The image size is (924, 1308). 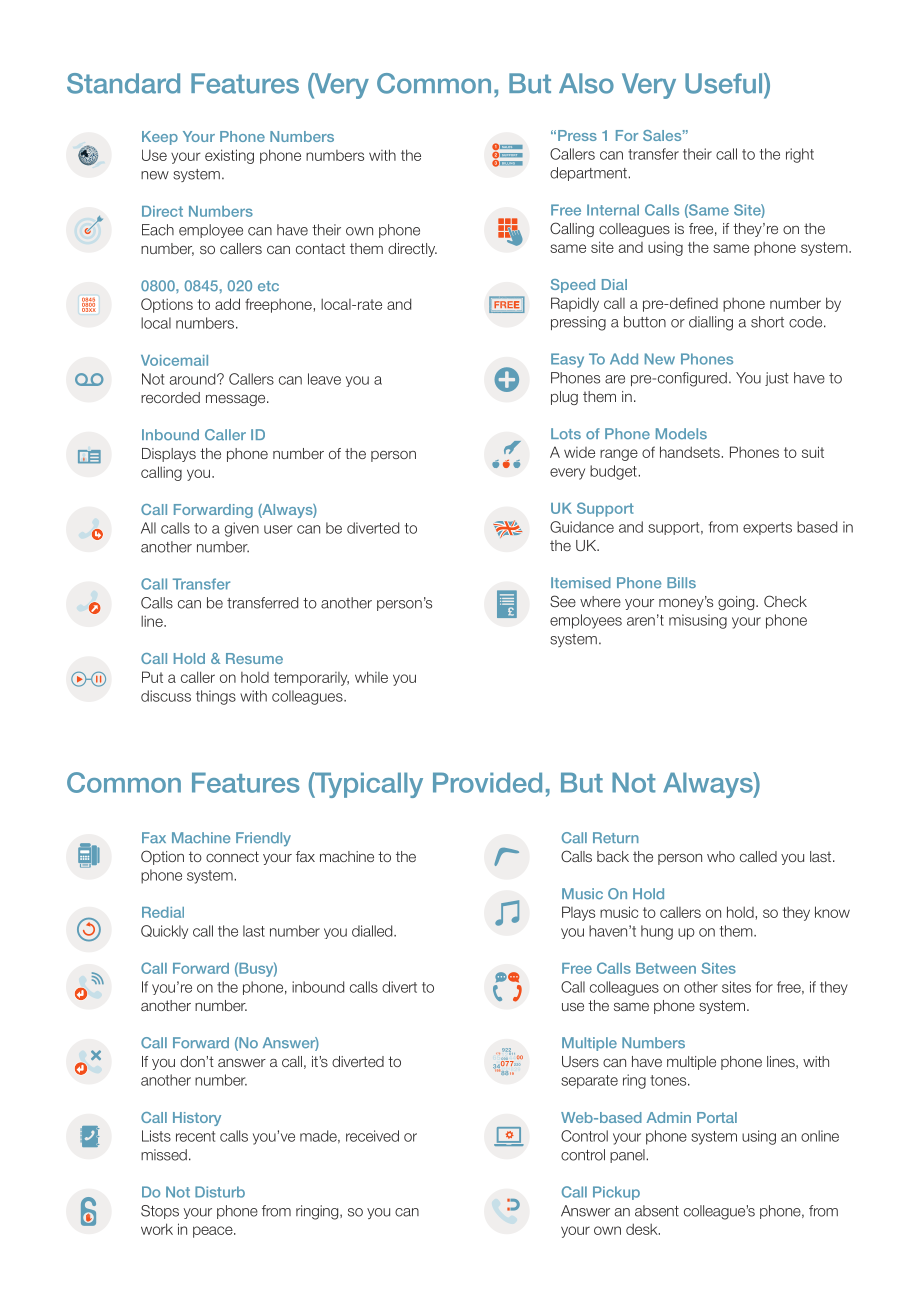 I want to click on Useful, so click(x=725, y=83).
